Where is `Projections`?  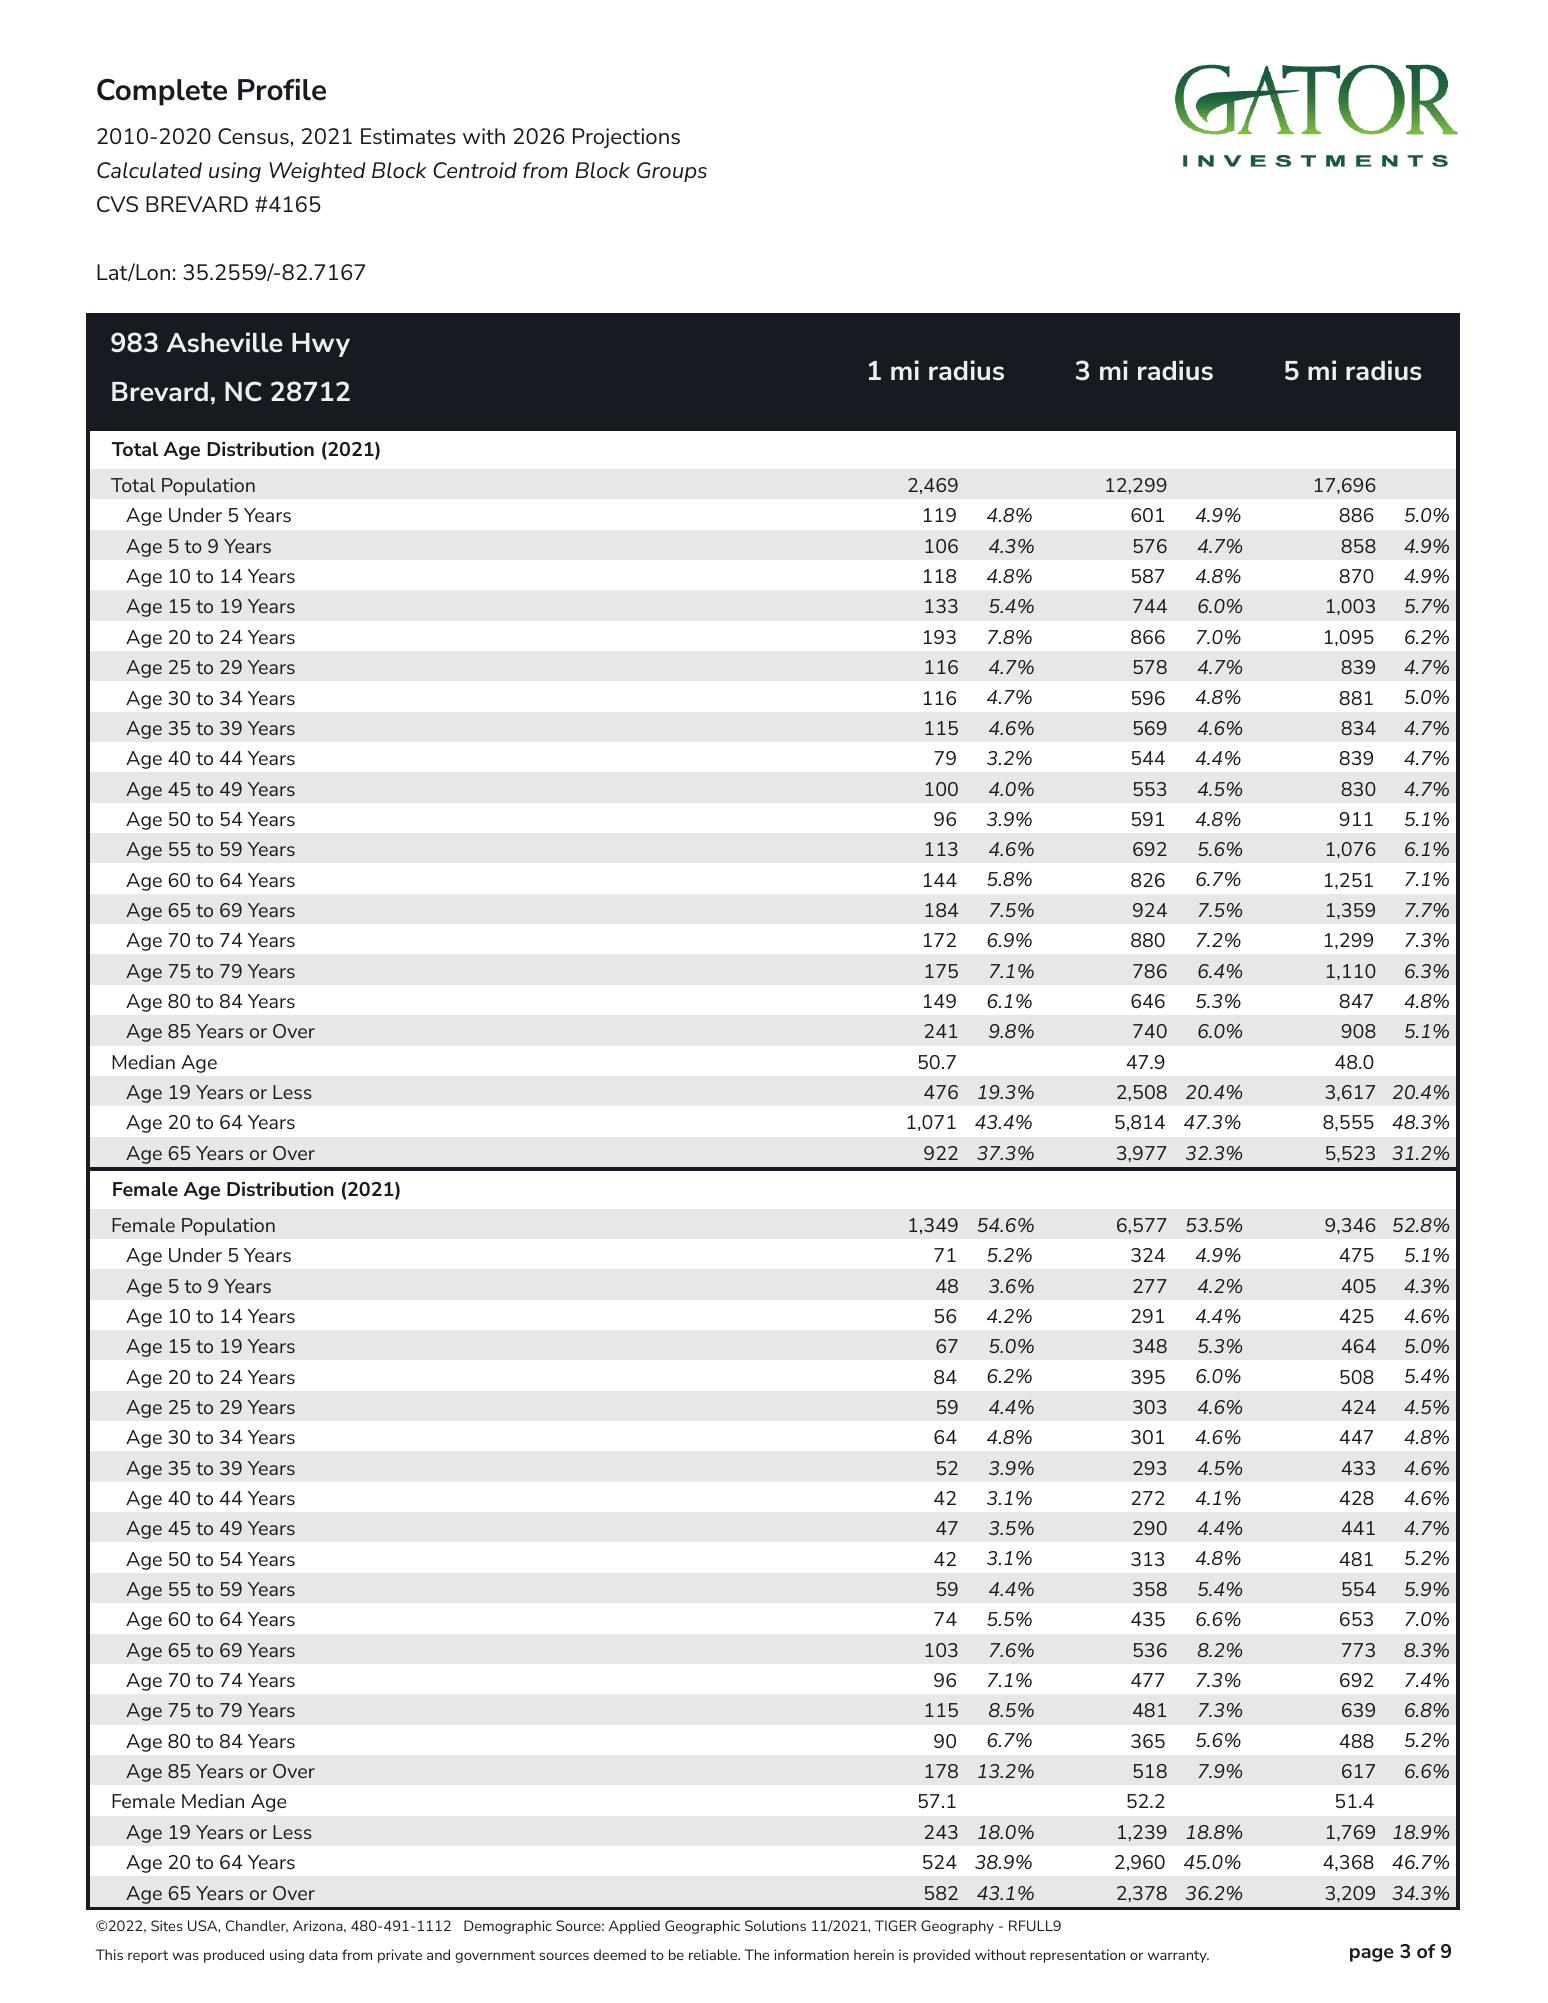
Projections is located at coordinates (626, 138).
